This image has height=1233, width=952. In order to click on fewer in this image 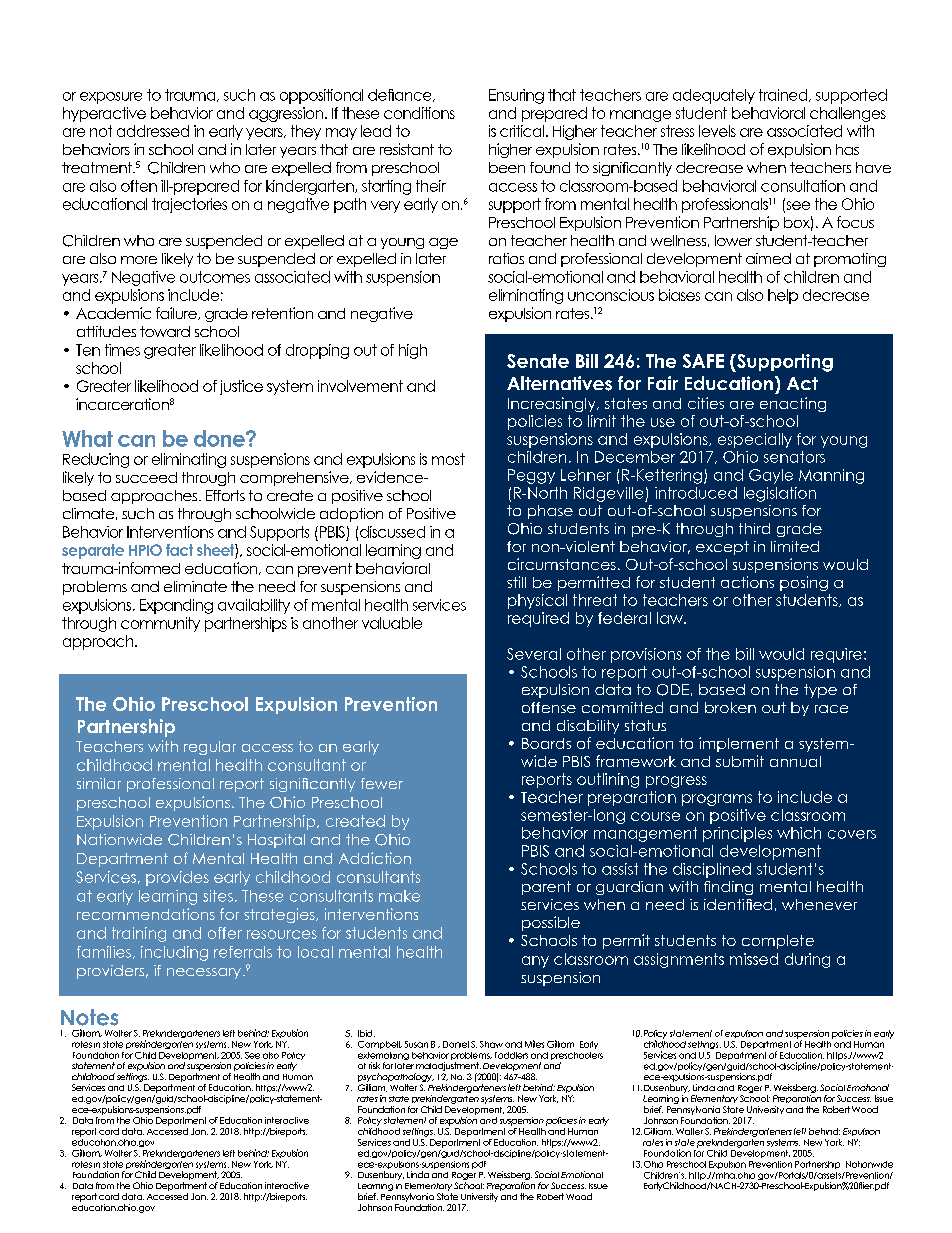, I will do `click(382, 783)`.
